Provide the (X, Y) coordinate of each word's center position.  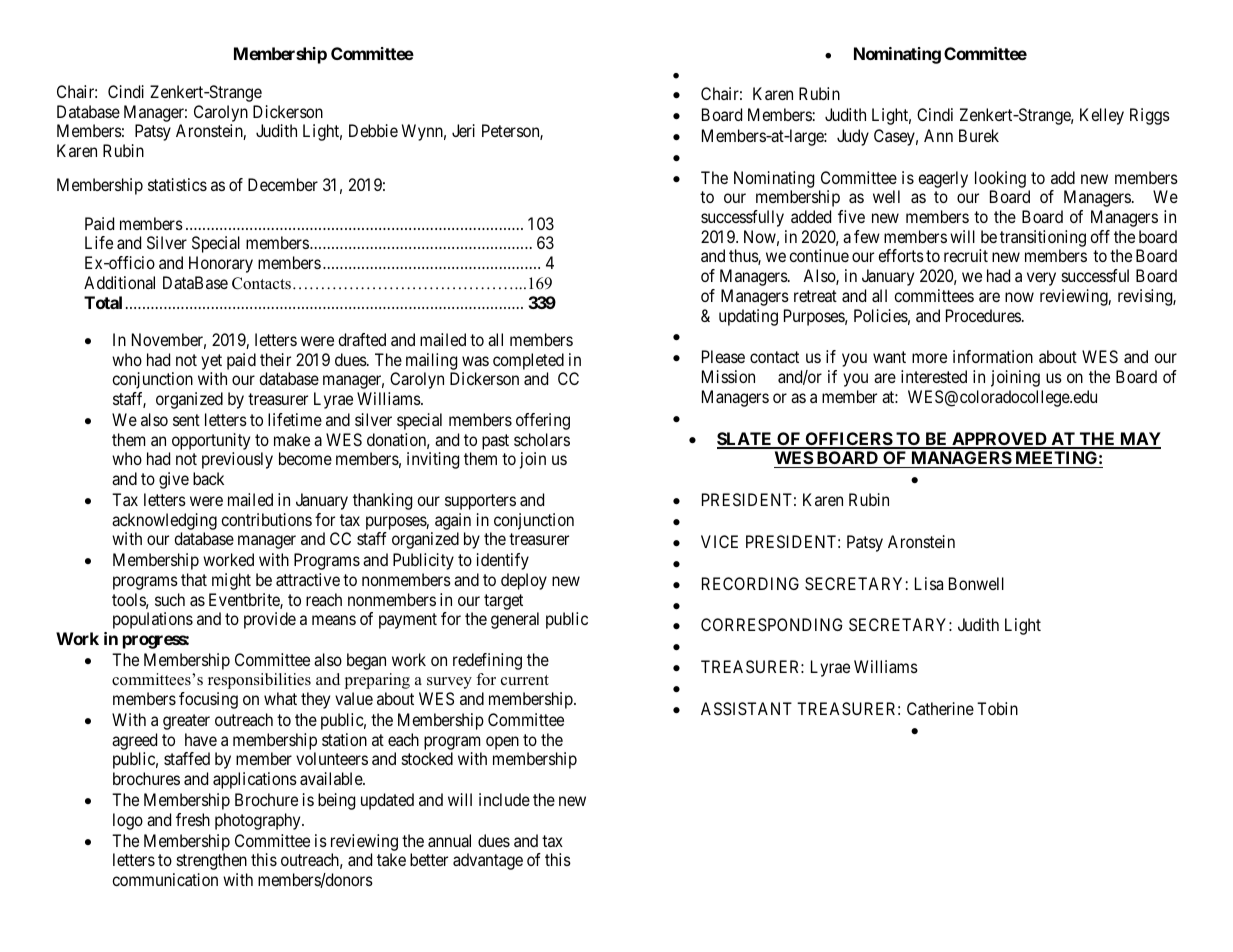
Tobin (997, 708)
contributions (266, 519)
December (283, 184)
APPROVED (999, 440)
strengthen (212, 861)
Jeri (463, 130)
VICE (719, 541)
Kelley (1102, 116)
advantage (488, 861)
